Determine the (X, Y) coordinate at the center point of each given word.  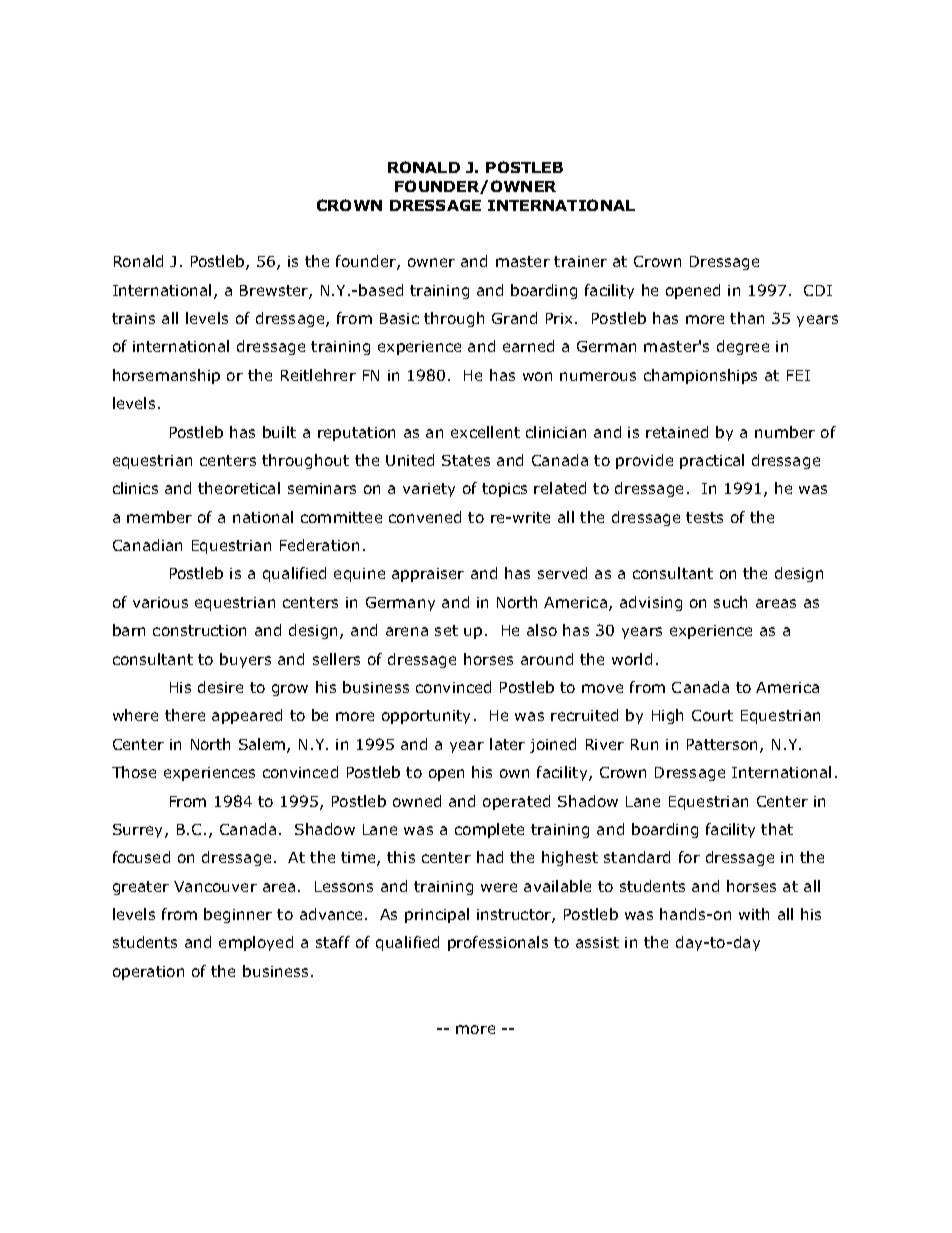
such (730, 602)
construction (199, 630)
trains (133, 318)
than (747, 318)
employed (256, 943)
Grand (514, 318)
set (446, 630)
